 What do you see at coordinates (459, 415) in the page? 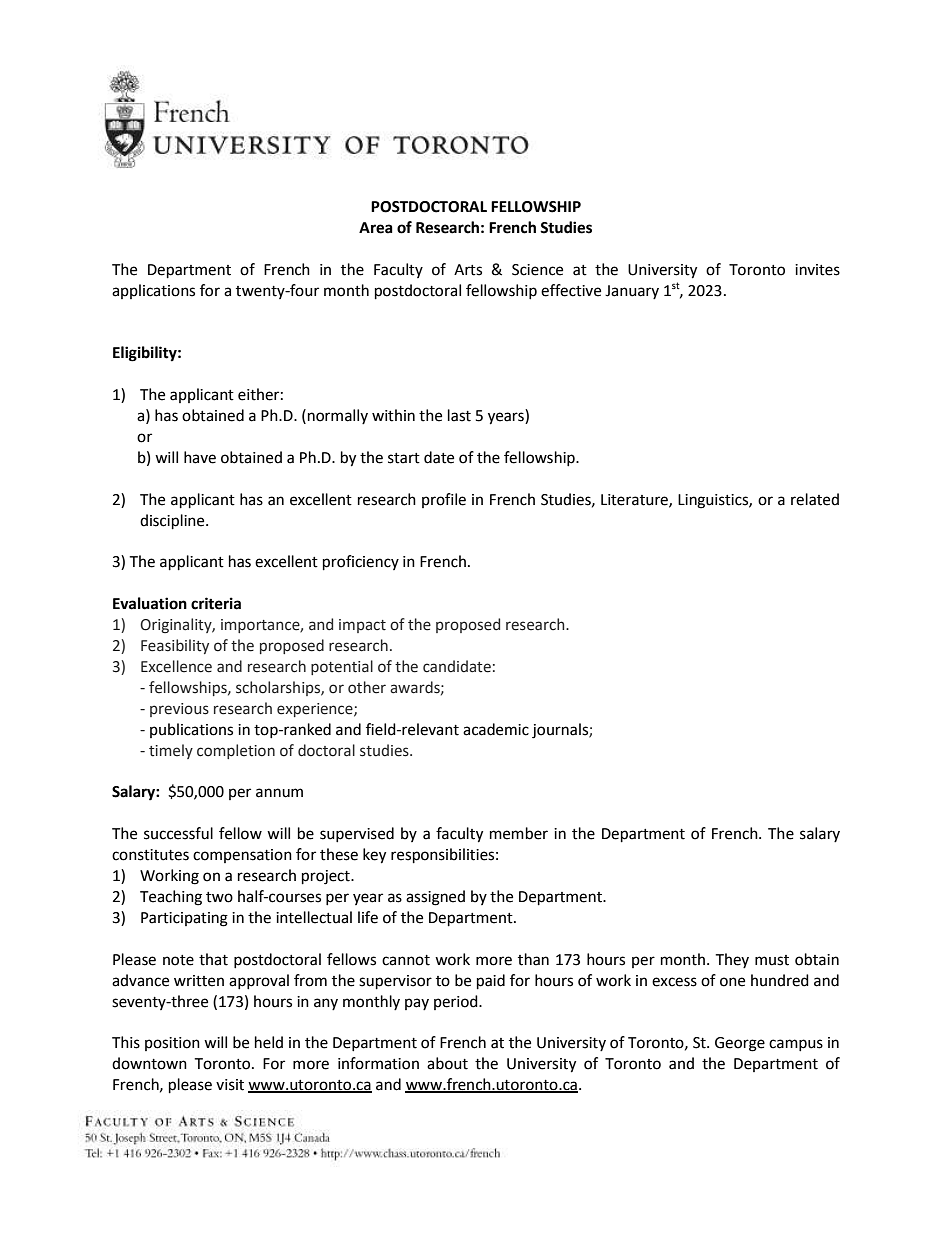
I see `last` at bounding box center [459, 415].
